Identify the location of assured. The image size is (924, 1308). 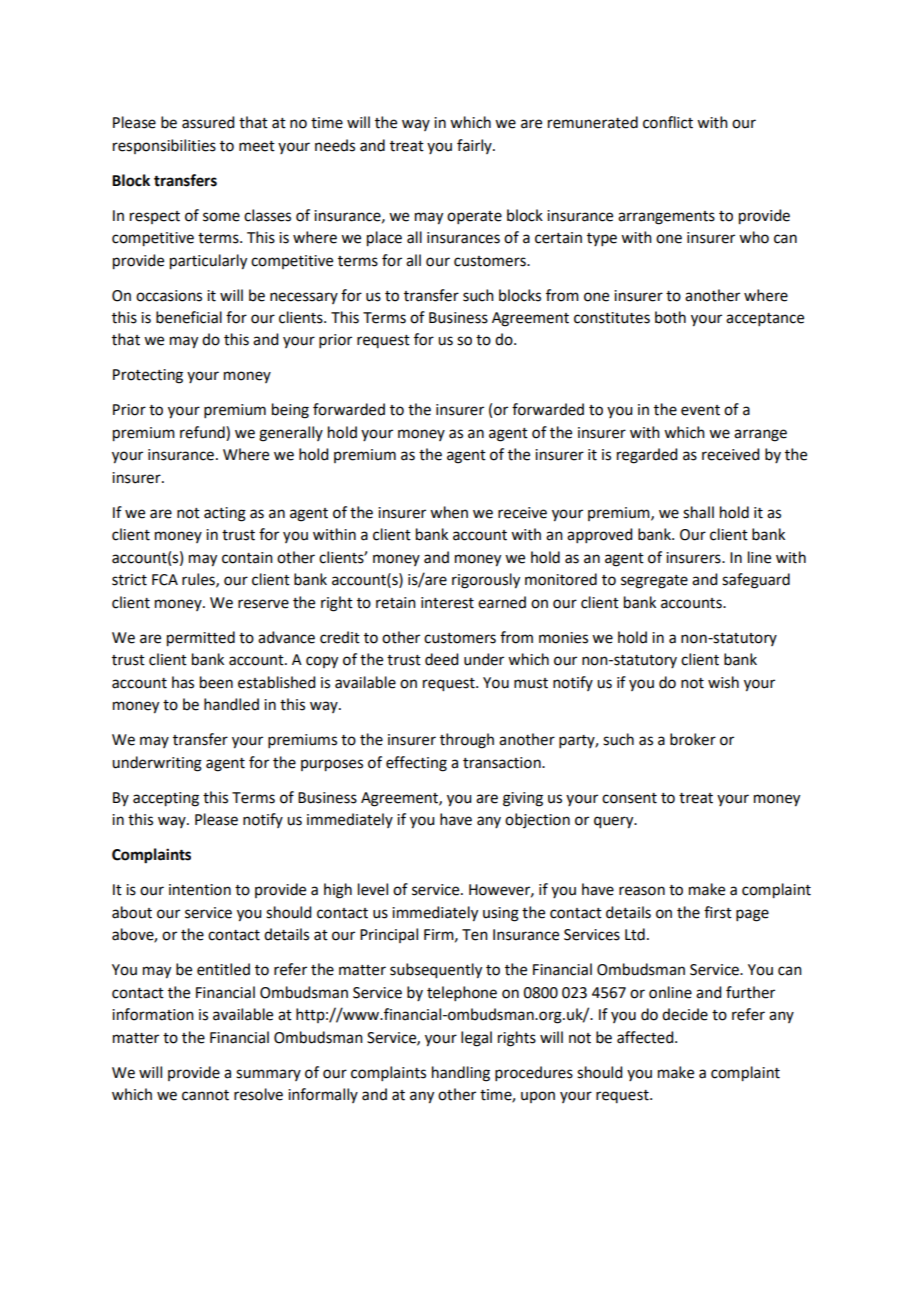
(208, 122).
